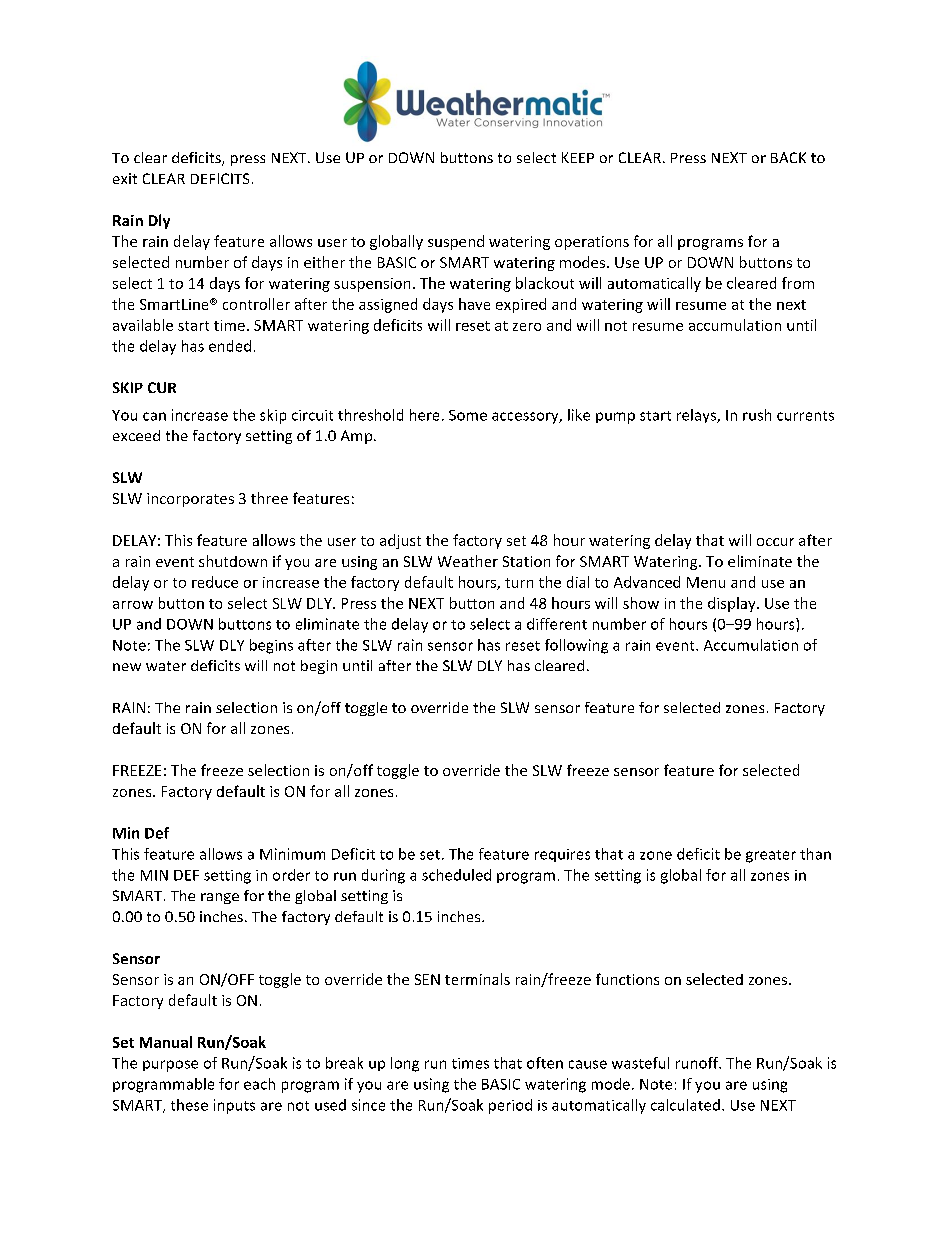 Image resolution: width=952 pixels, height=1233 pixels. I want to click on rush, so click(757, 415).
